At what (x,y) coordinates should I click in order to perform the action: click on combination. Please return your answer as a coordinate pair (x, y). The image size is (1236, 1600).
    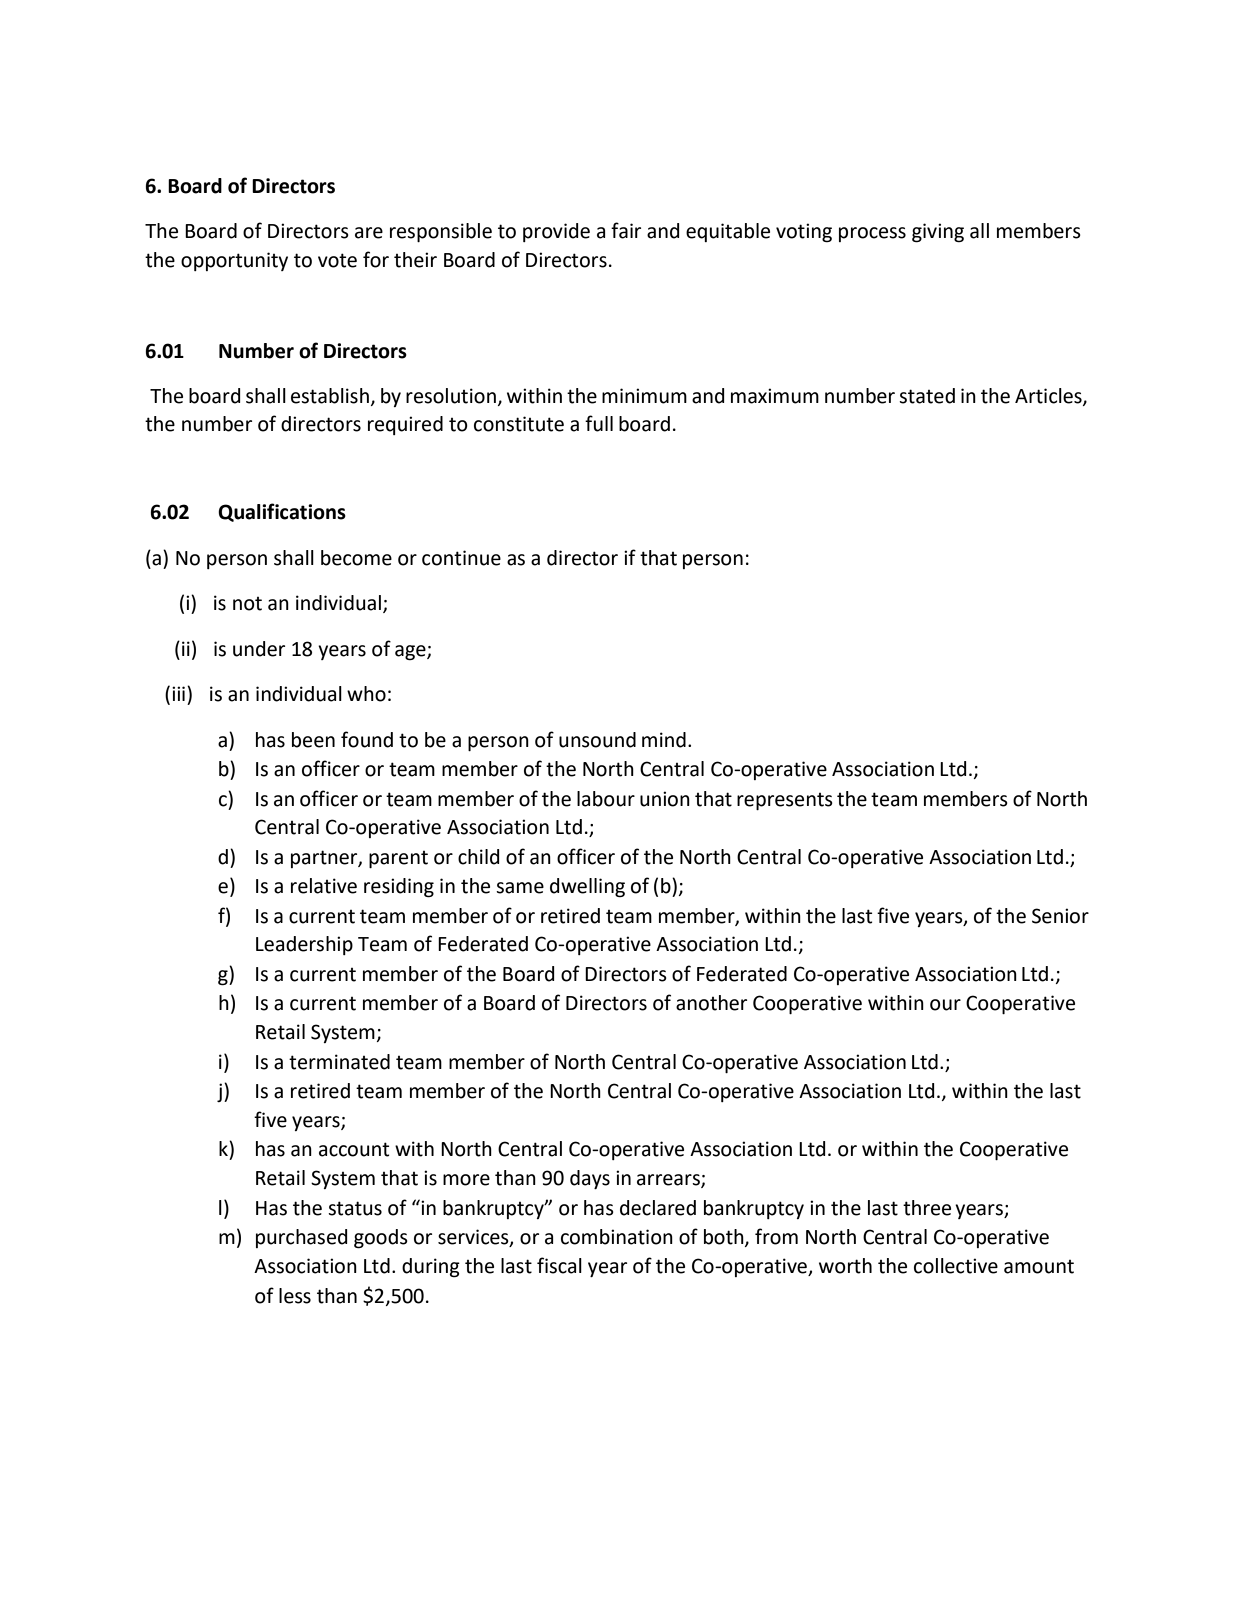
    Looking at the image, I should click on (617, 1237).
